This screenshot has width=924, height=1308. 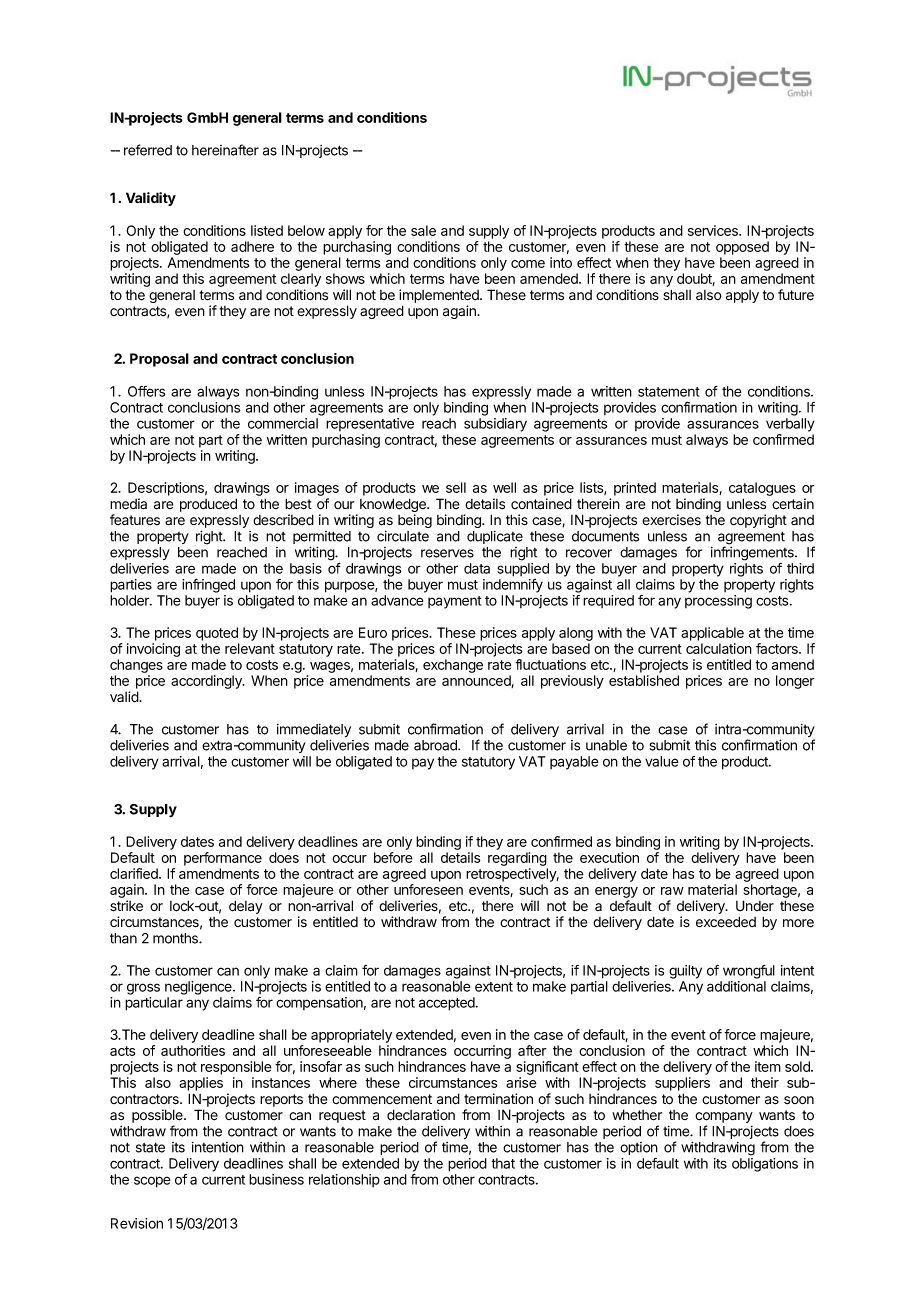 I want to click on scope, so click(x=152, y=1182).
